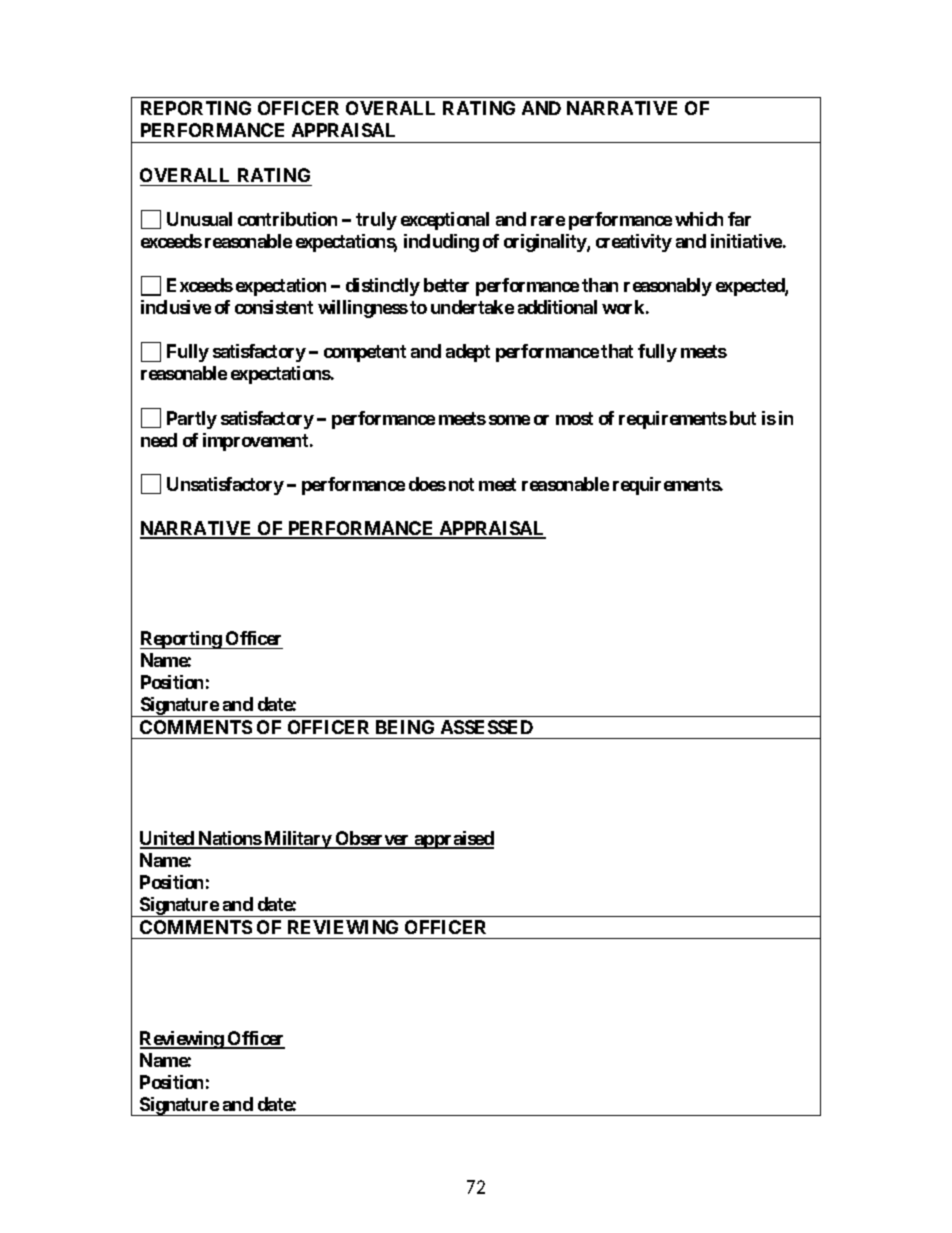 The height and width of the screenshot is (1233, 952). I want to click on some, so click(509, 420).
